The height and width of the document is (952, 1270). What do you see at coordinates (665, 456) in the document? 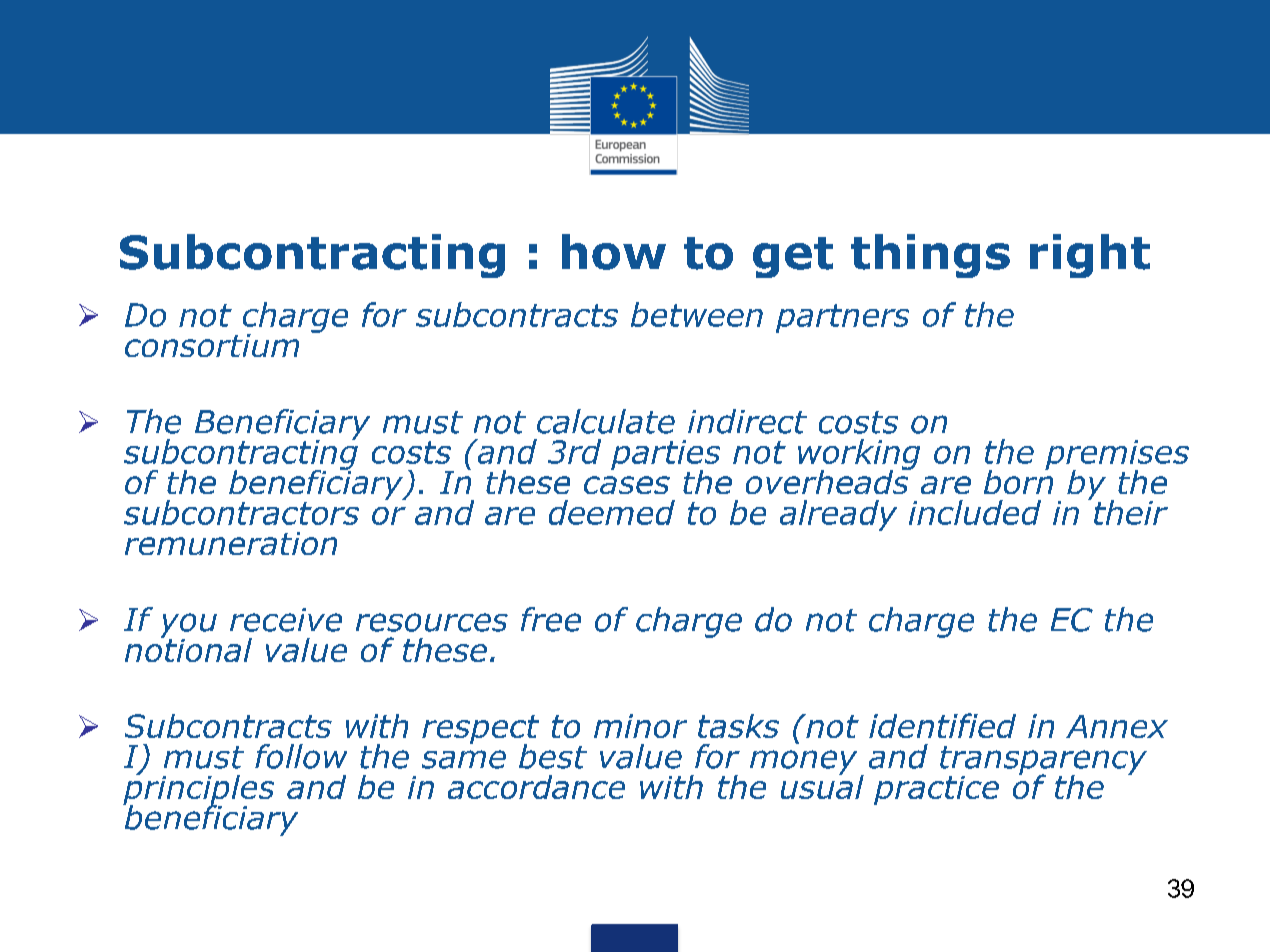
I see `parties` at bounding box center [665, 456].
